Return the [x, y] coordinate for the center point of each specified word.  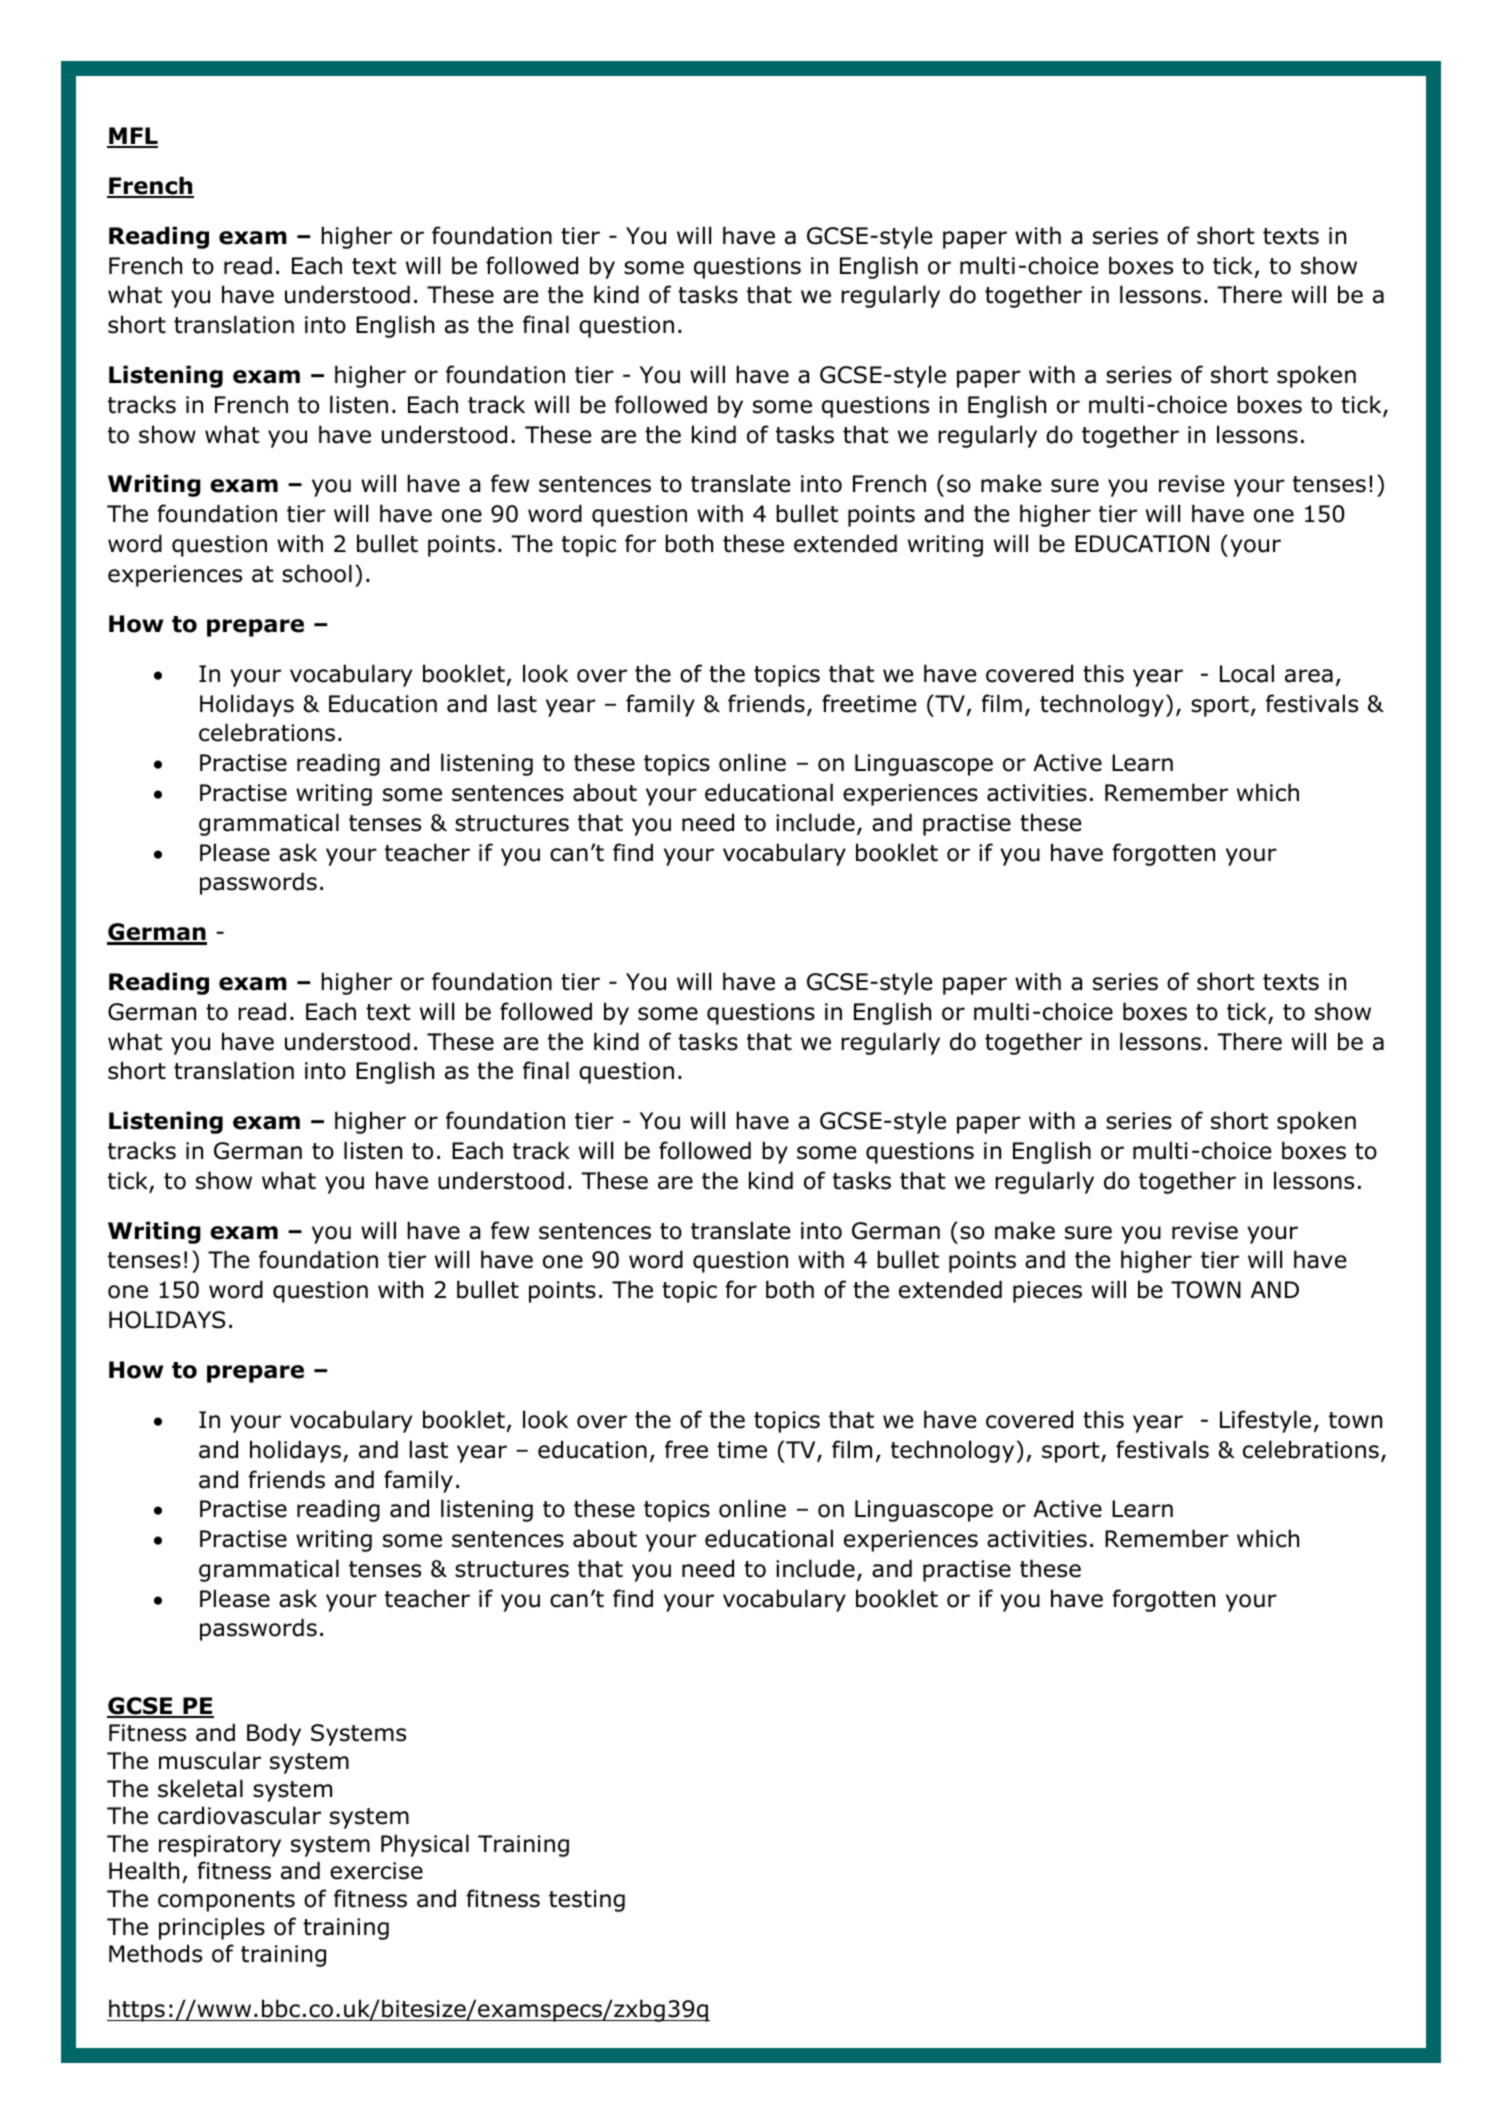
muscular [210, 1760]
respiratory [220, 1846]
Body [274, 1734]
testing [587, 1901]
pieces [1047, 1292]
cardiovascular [239, 1815]
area [1309, 676]
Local [1247, 673]
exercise [376, 1871]
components [226, 1901]
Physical [425, 1845]
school [317, 573]
